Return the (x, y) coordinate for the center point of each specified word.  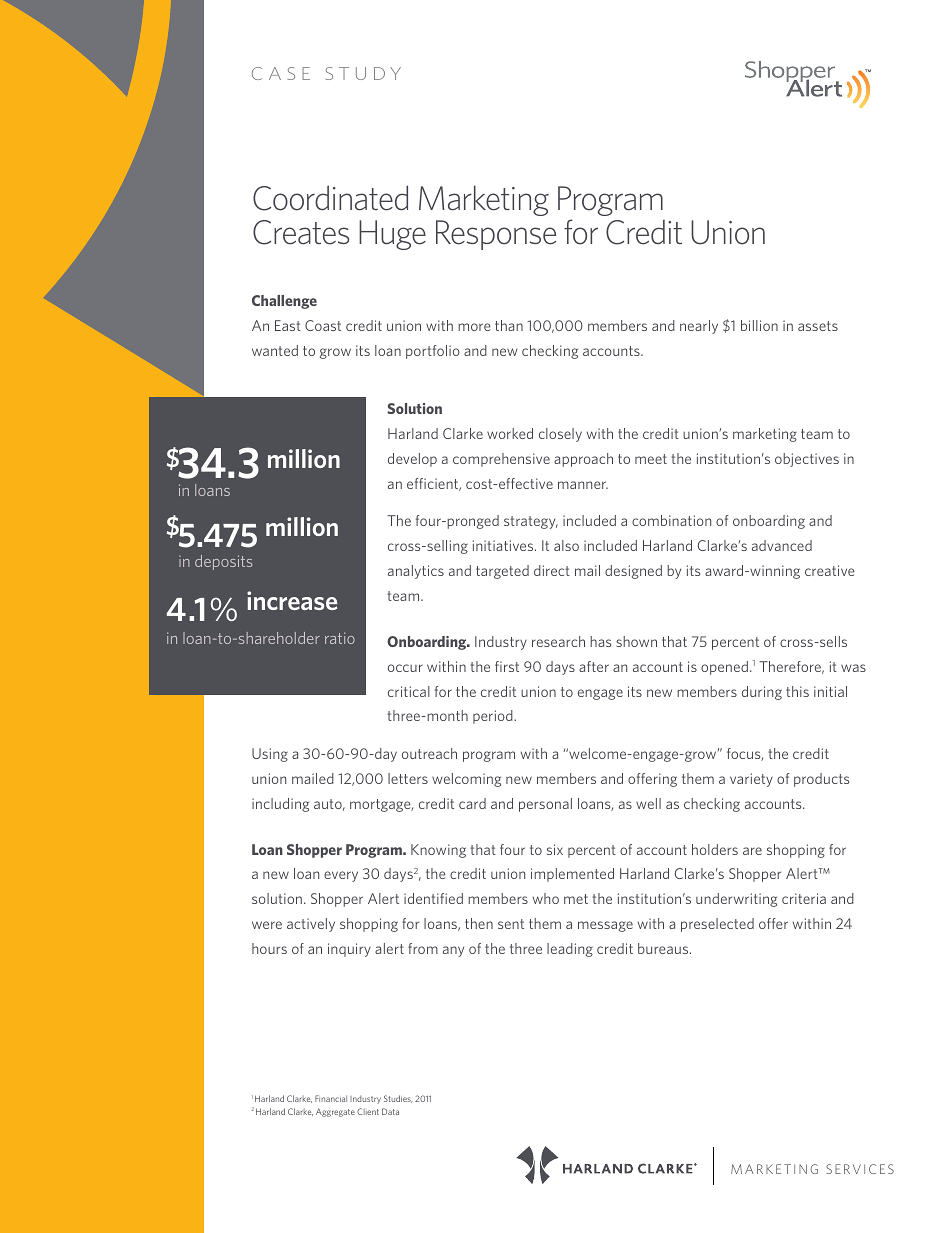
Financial (331, 1098)
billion (759, 325)
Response (496, 235)
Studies (398, 1099)
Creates (301, 232)
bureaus (664, 948)
